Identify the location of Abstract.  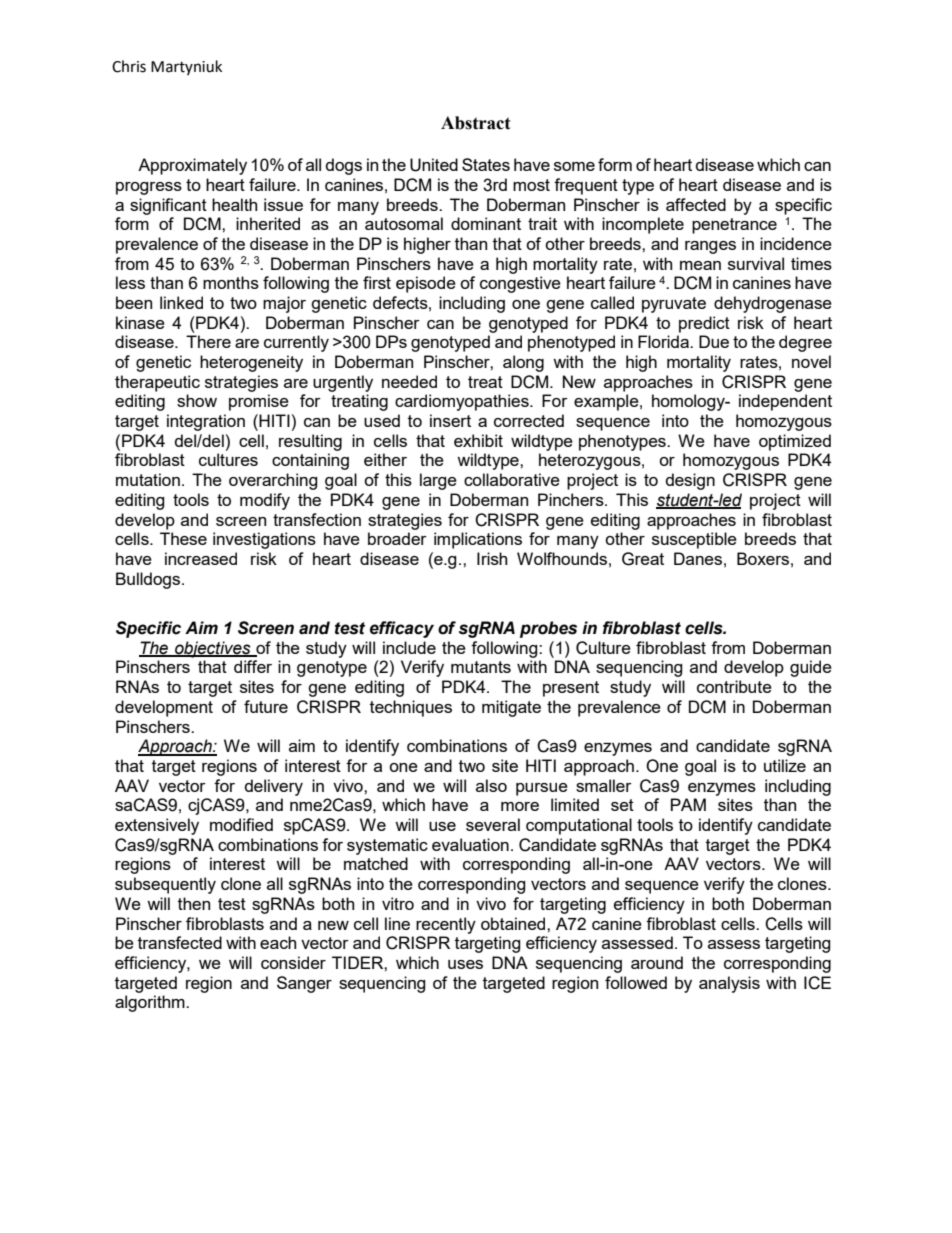
(476, 123).
